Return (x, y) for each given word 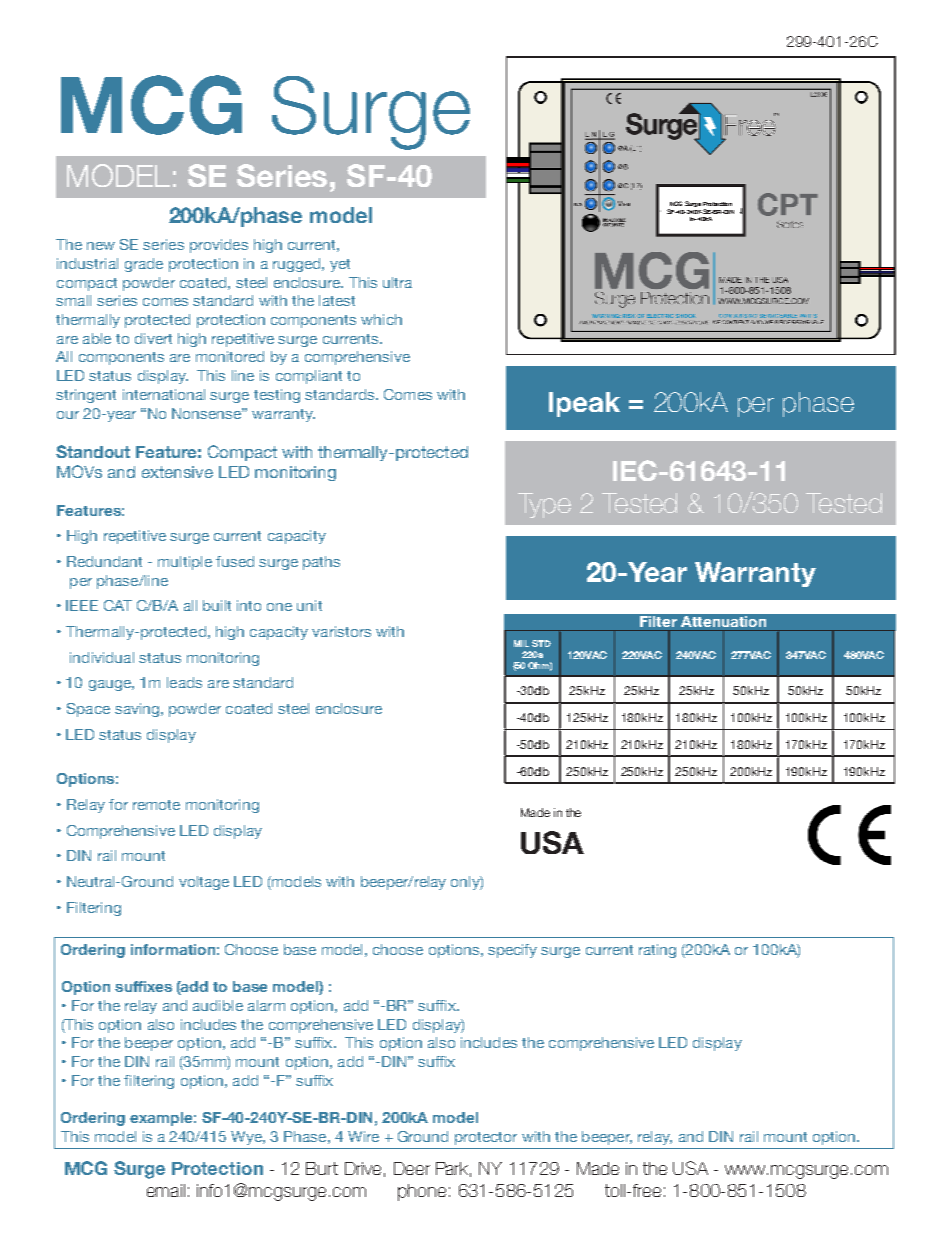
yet (340, 265)
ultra (397, 282)
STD (541, 643)
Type (544, 505)
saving (137, 710)
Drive (363, 1168)
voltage (204, 883)
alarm (266, 1005)
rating (657, 951)
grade (144, 265)
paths (321, 563)
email (166, 1190)
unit (309, 605)
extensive (177, 472)
